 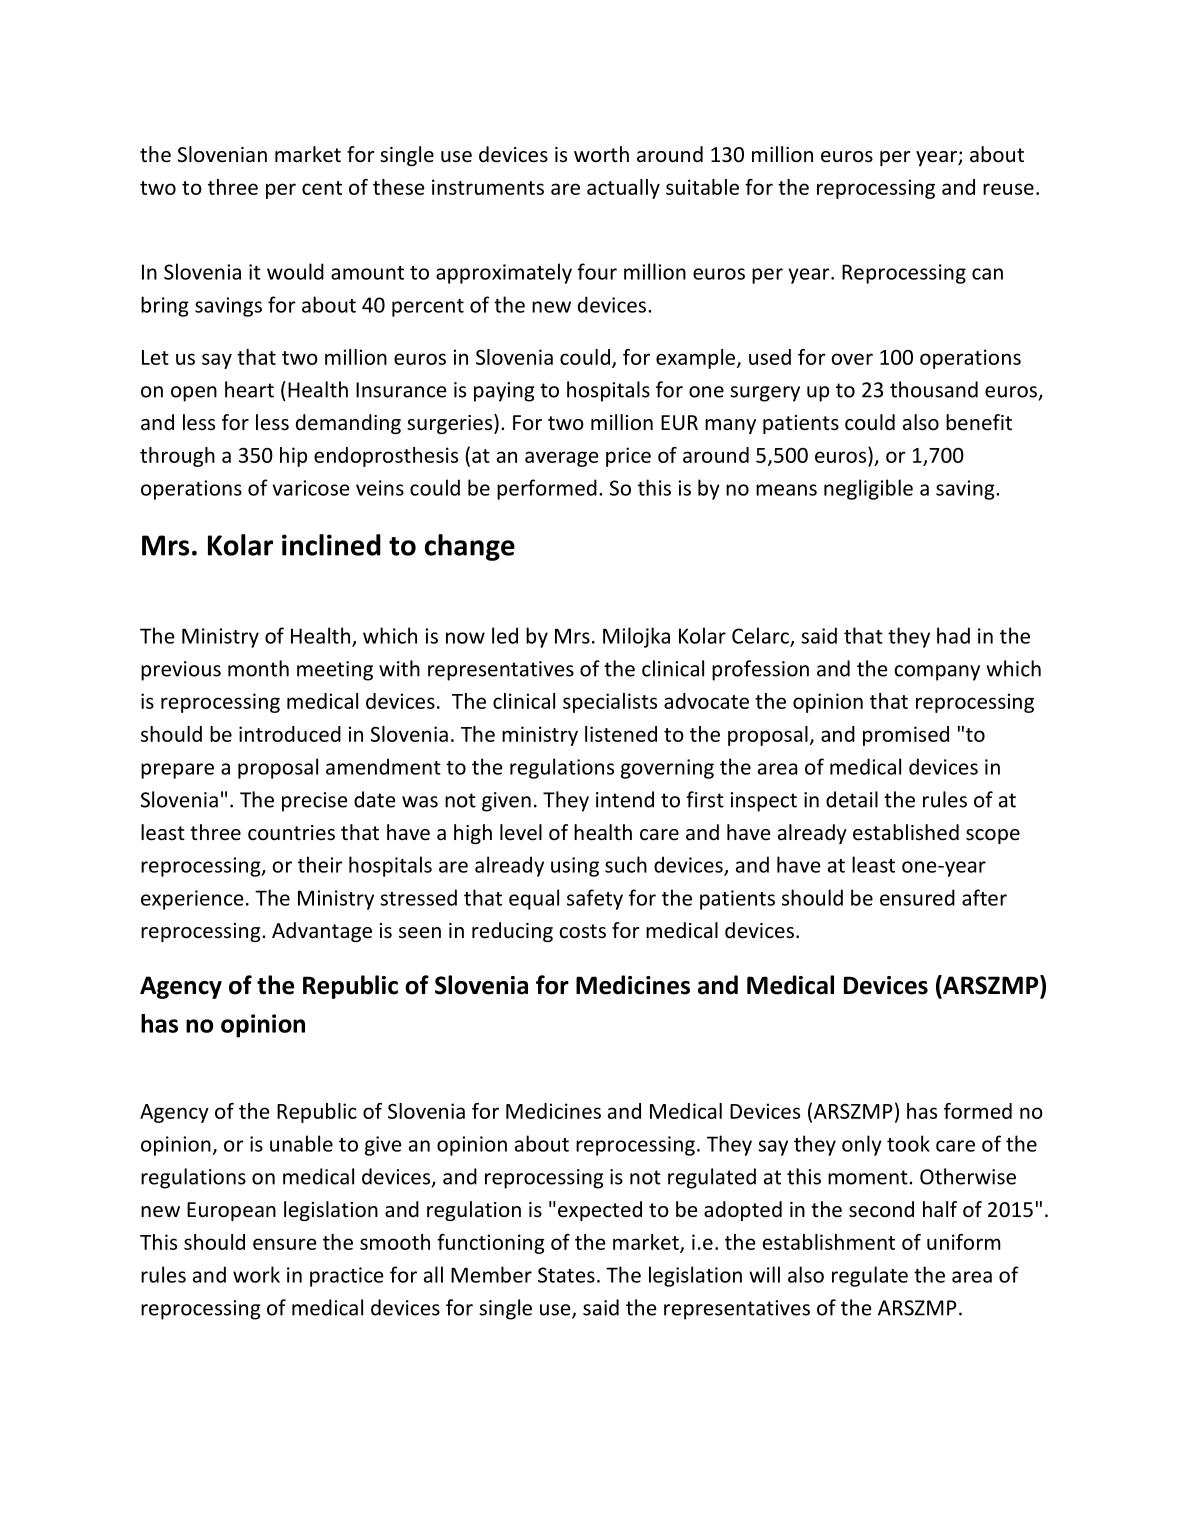 What do you see at coordinates (322, 932) in the image?
I see `Advantage` at bounding box center [322, 932].
